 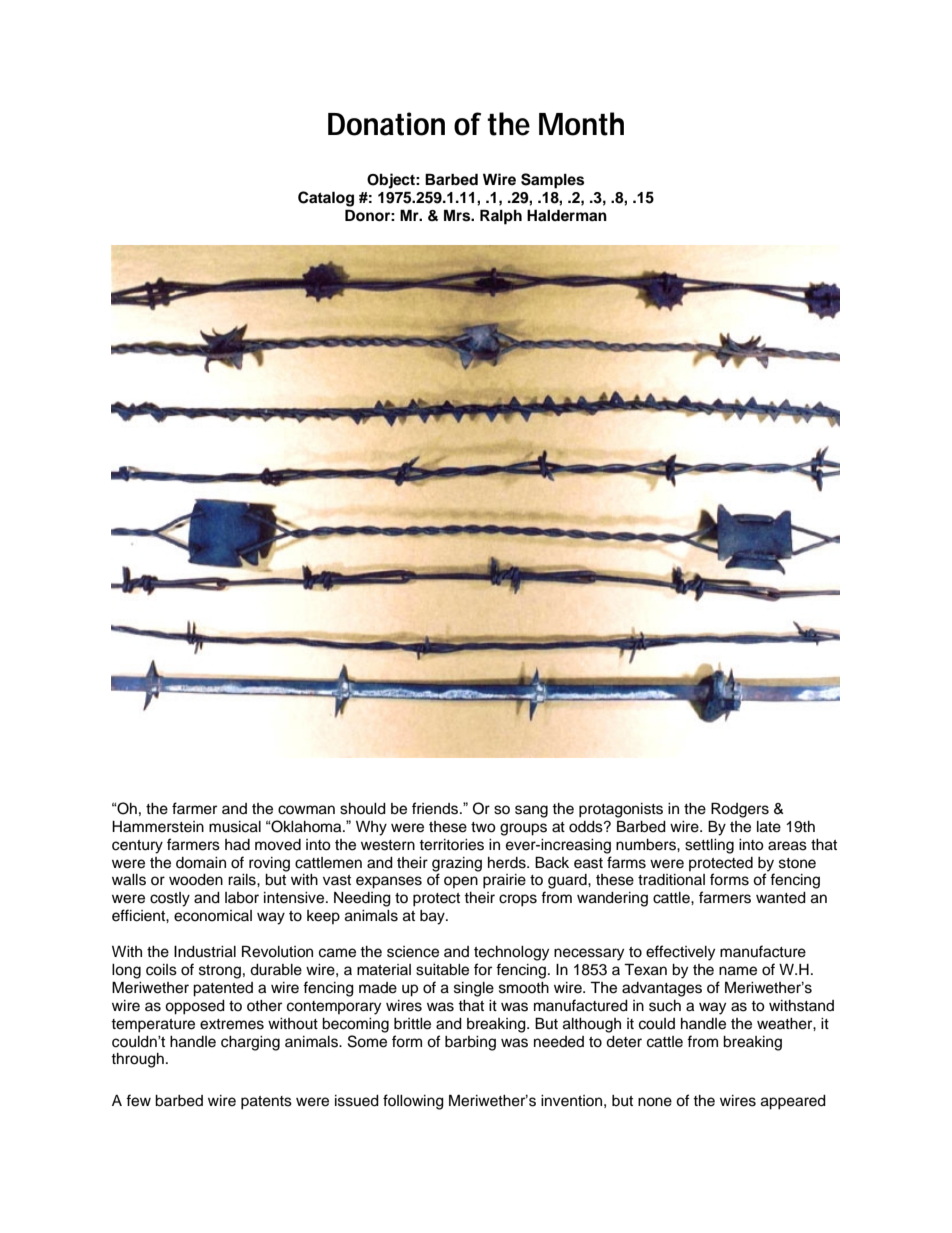 What do you see at coordinates (552, 181) in the page?
I see `Samples` at bounding box center [552, 181].
